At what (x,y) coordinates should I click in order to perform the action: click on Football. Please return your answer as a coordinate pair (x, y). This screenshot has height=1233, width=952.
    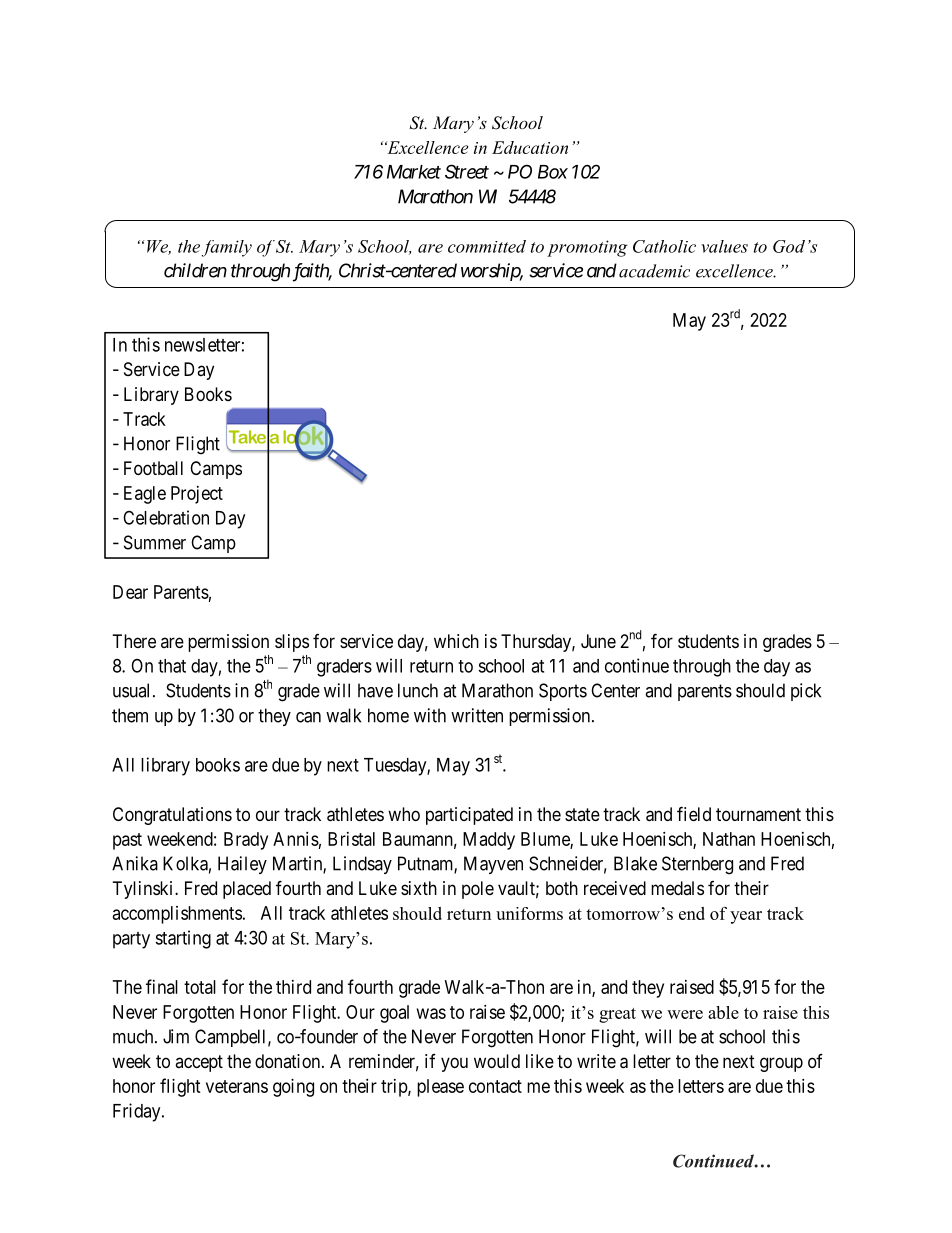
    Looking at the image, I should click on (153, 468).
